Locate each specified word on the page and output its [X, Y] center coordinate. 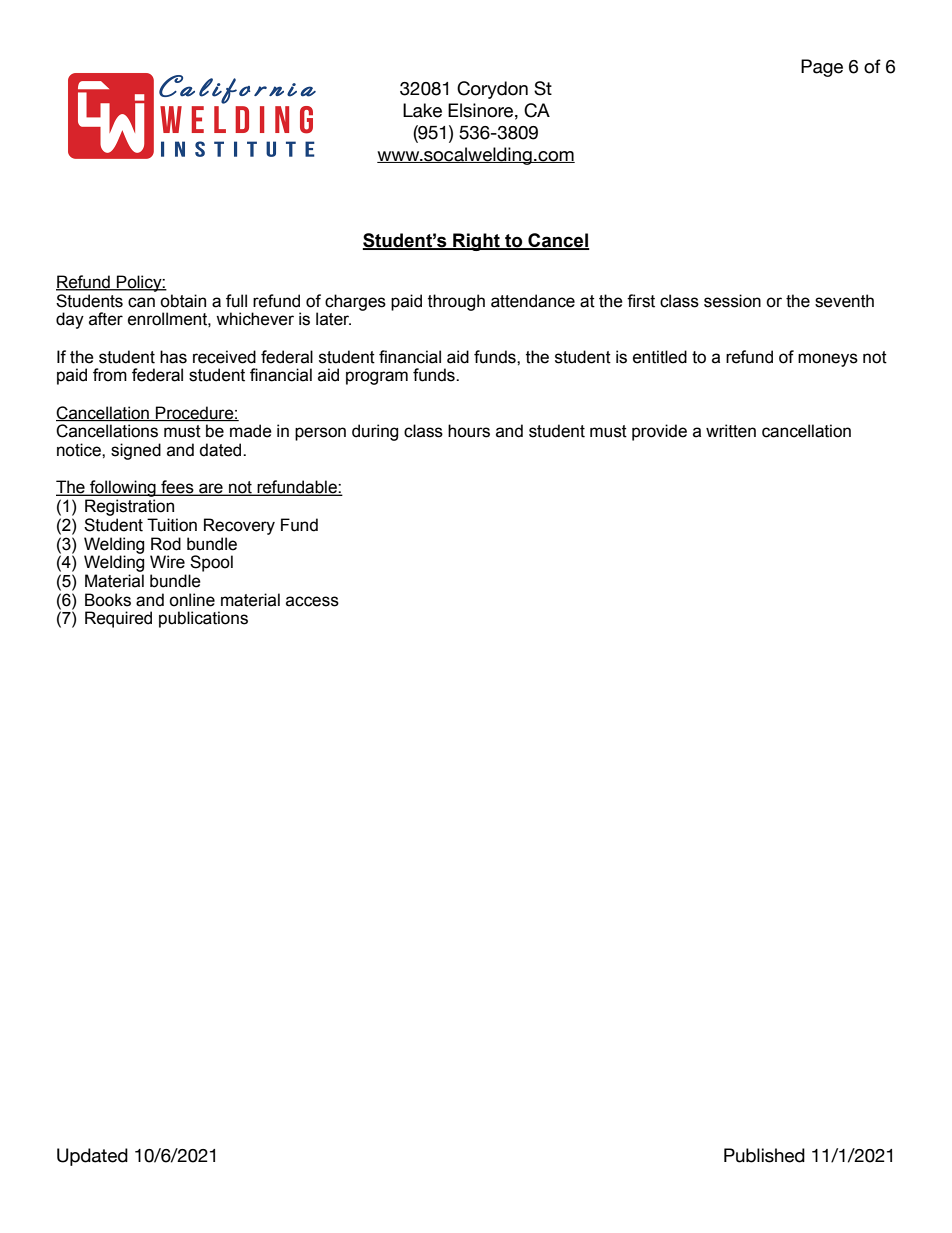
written [731, 431]
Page [822, 68]
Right [476, 242]
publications [203, 619]
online [192, 600]
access [312, 601]
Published [764, 1155]
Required [118, 619]
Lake [422, 110]
